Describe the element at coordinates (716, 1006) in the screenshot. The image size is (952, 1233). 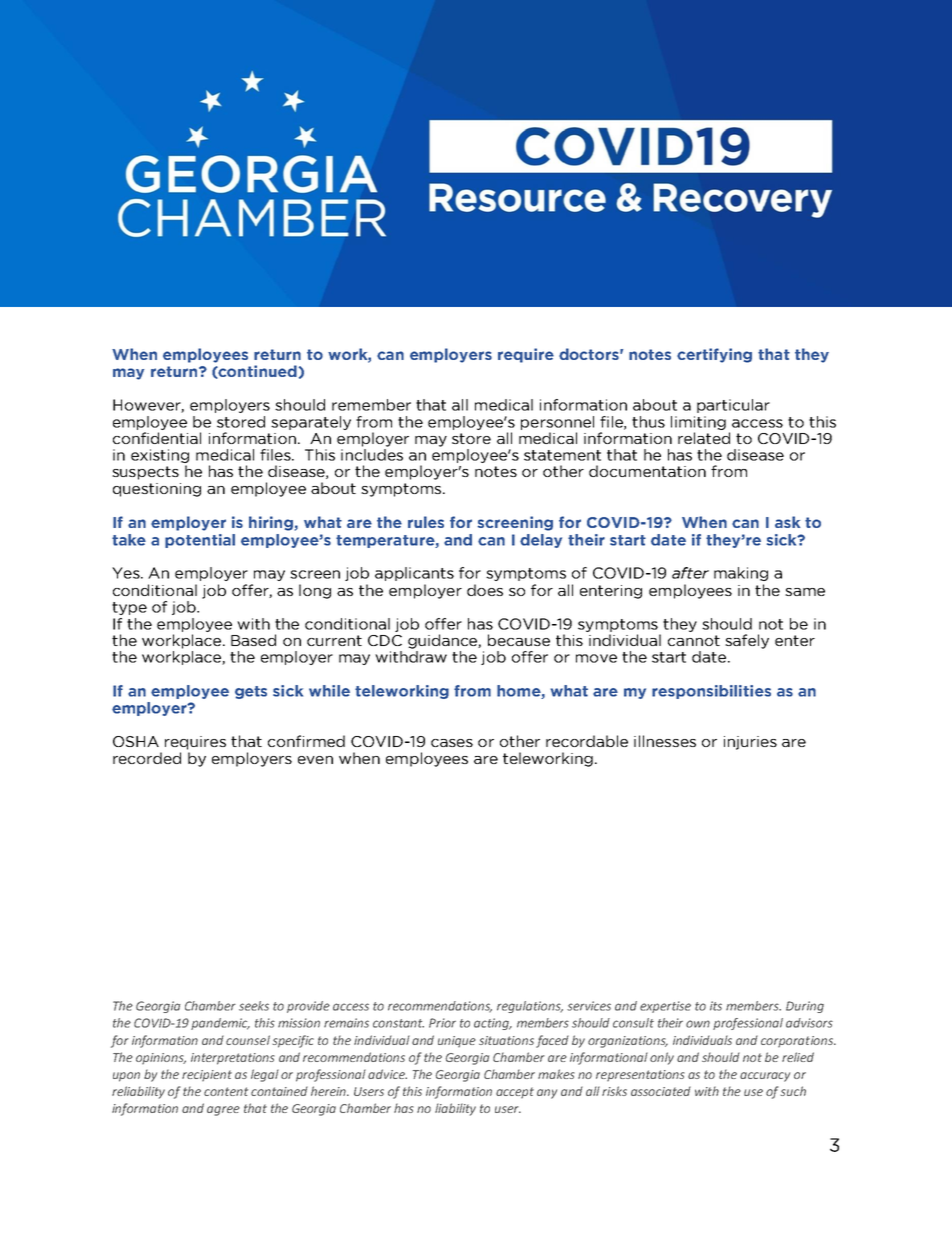
I see `its` at that location.
